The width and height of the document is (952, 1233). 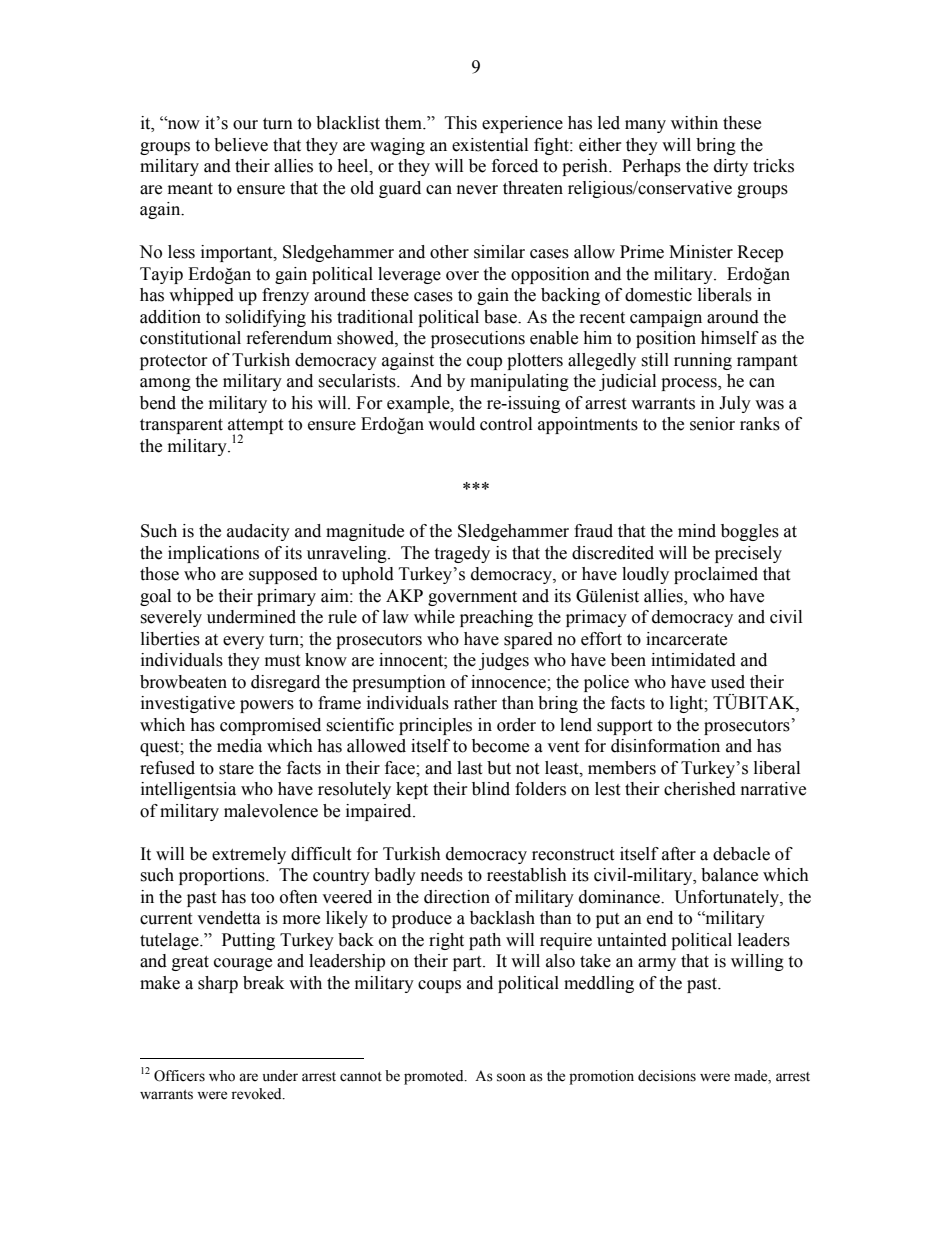 What do you see at coordinates (686, 639) in the document?
I see `incarcerate` at bounding box center [686, 639].
